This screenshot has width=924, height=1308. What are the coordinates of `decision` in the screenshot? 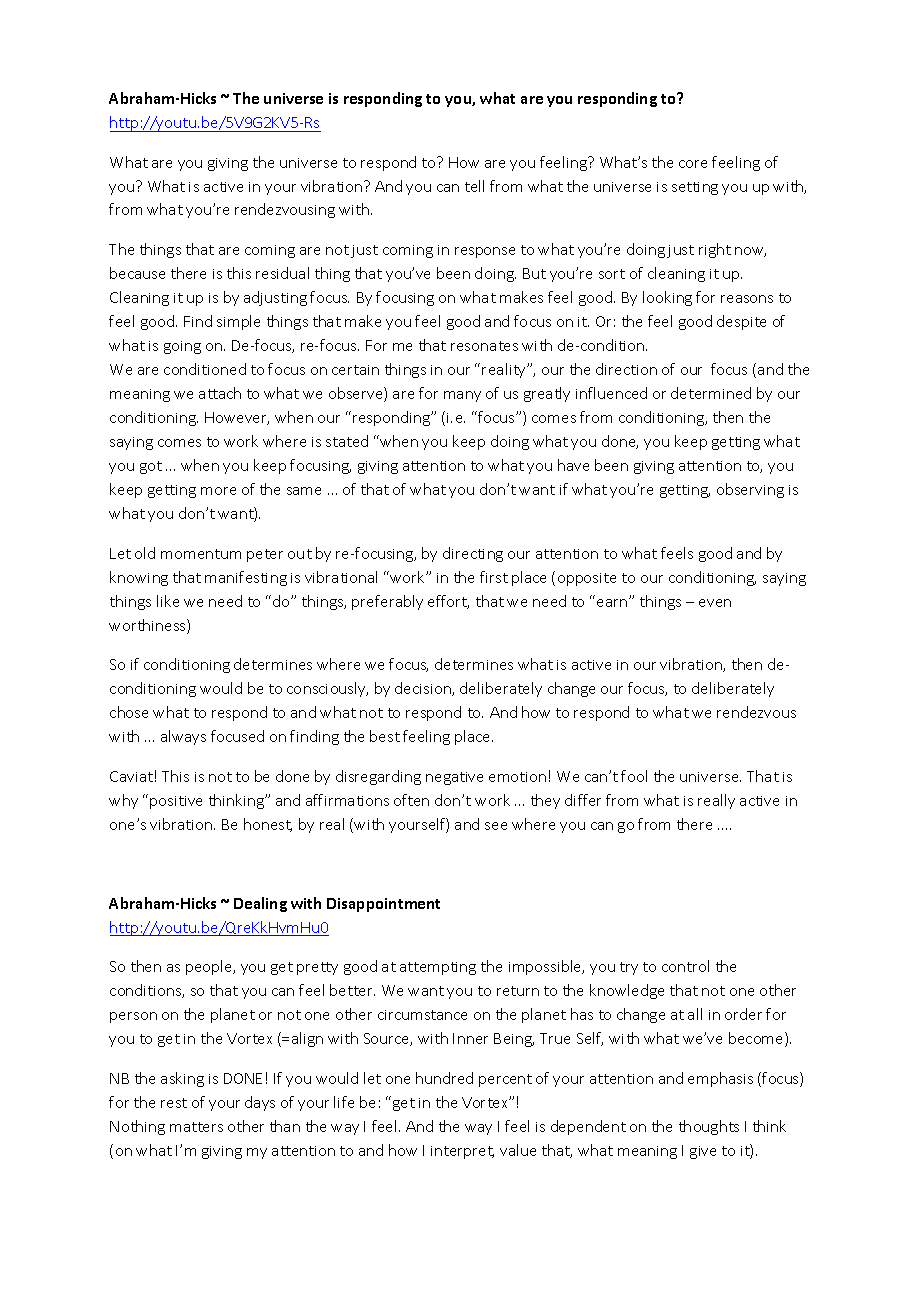 It's located at (424, 689).
